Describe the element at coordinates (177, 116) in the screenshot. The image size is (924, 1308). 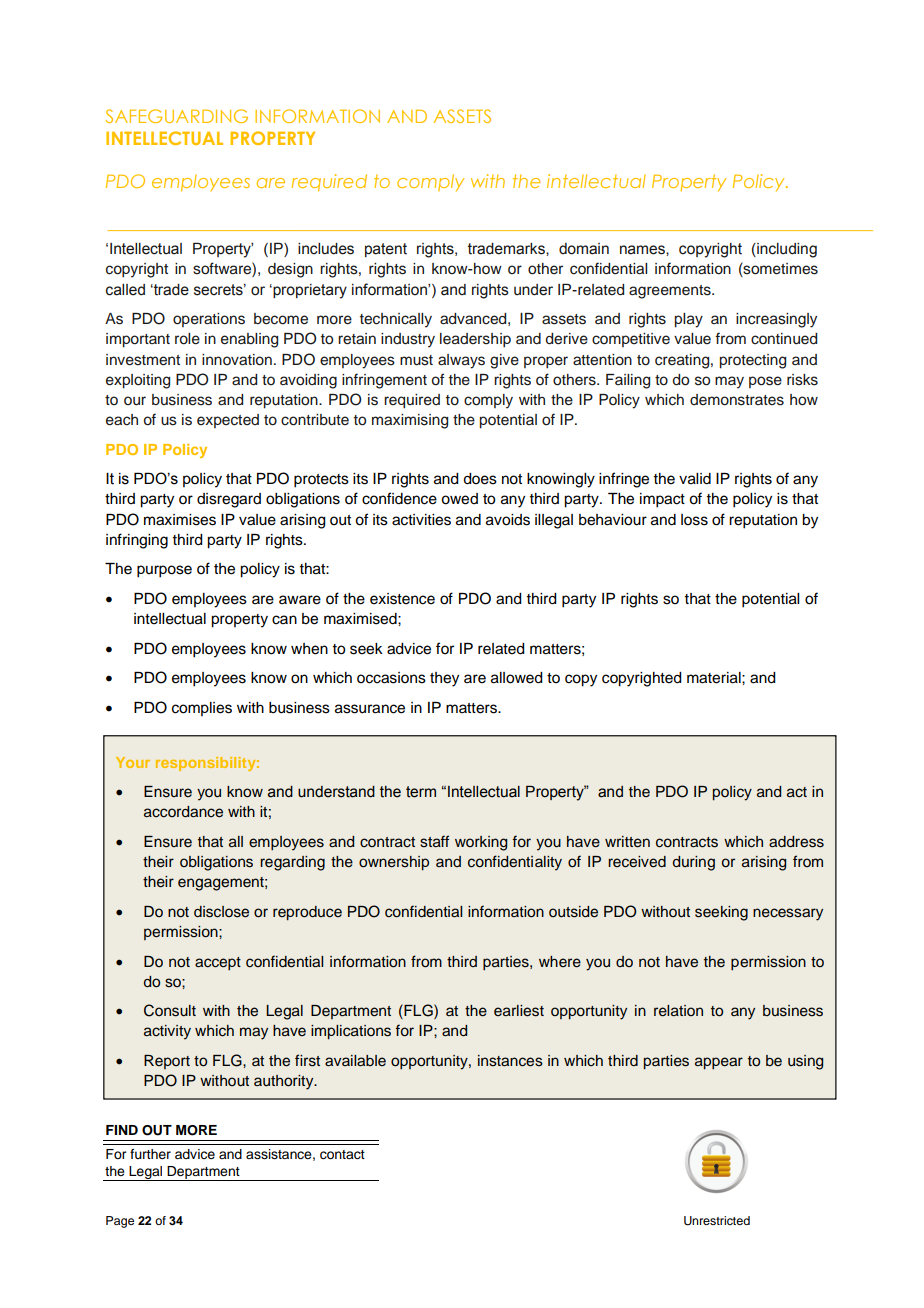
I see `SAFEGUARDING` at that location.
